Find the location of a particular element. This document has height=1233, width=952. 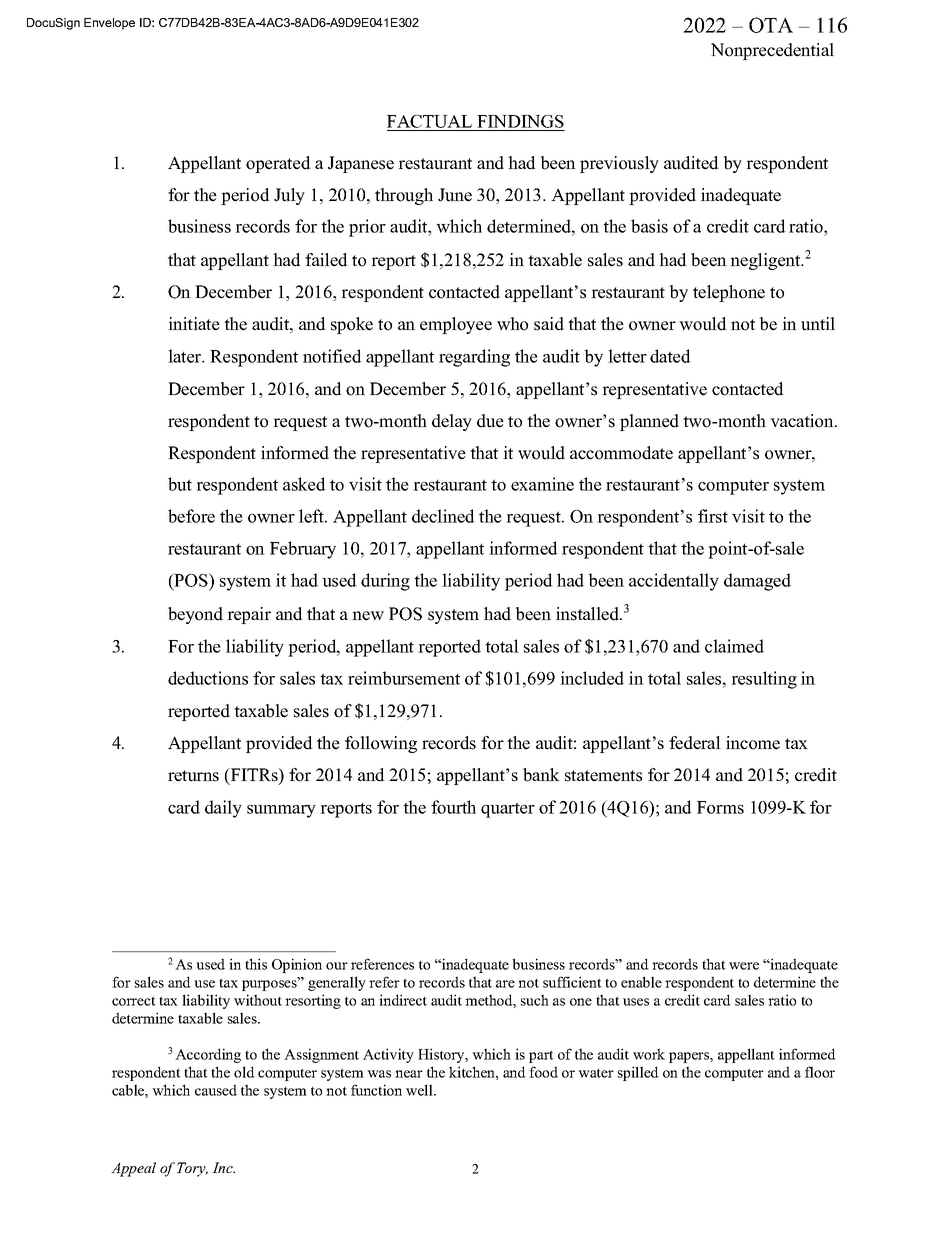

old is located at coordinates (244, 1072).
